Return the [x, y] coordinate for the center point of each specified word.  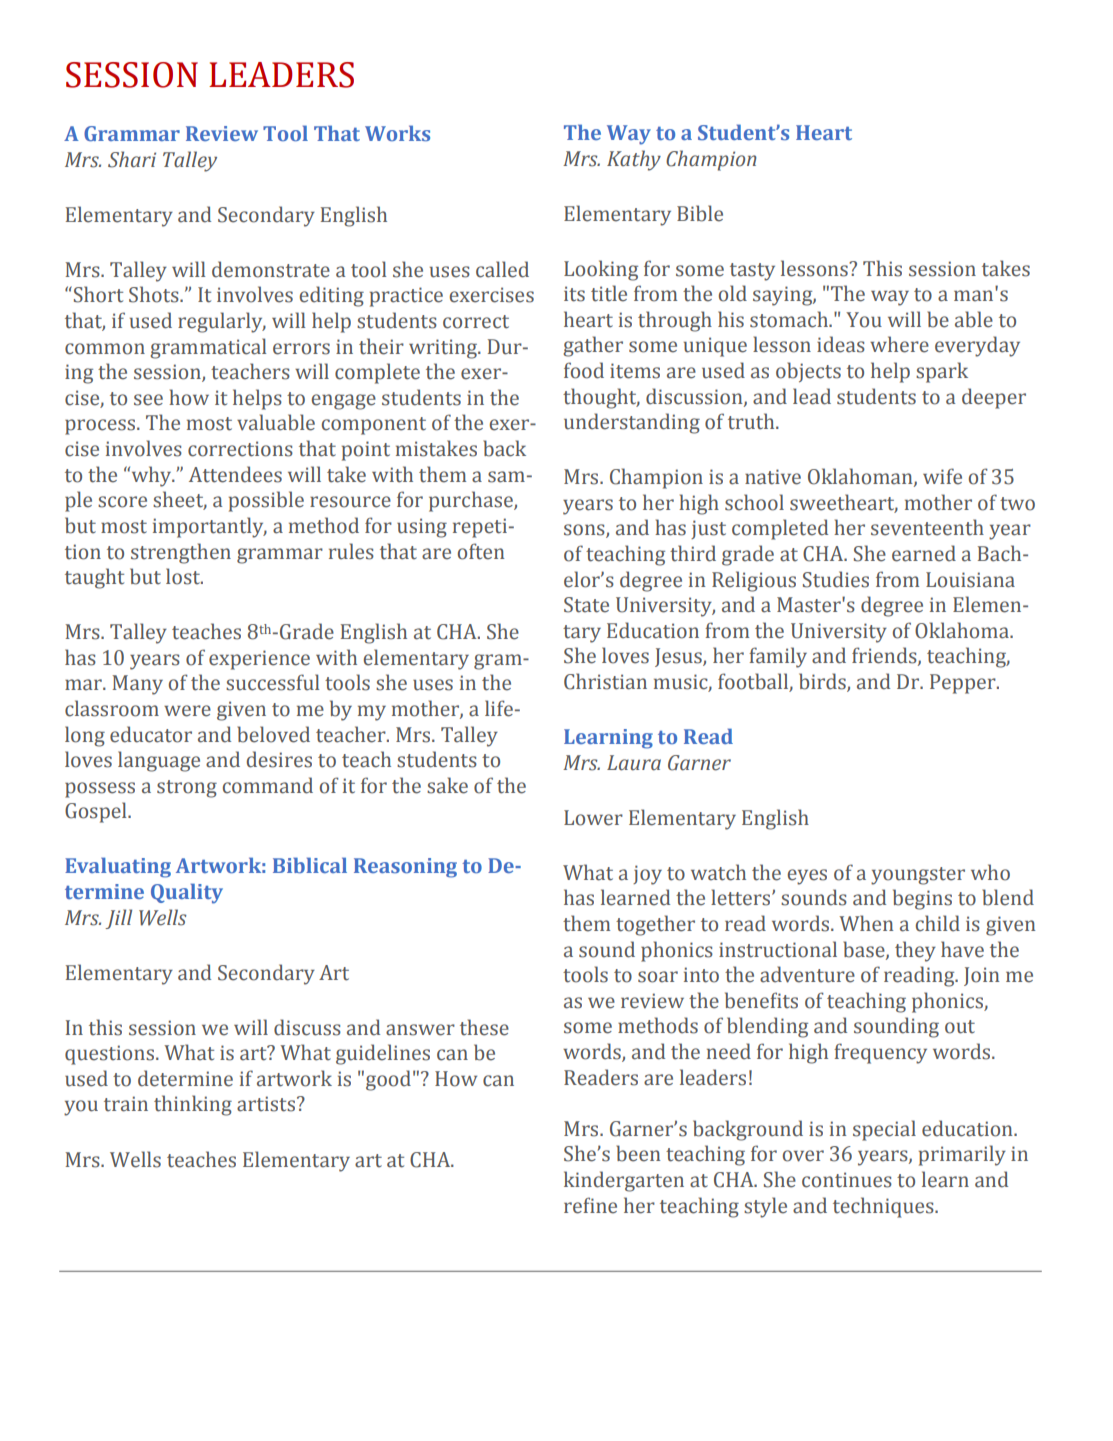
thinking [193, 1105]
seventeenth [927, 527]
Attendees [235, 474]
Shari [132, 159]
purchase [472, 501]
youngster [918, 876]
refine [590, 1205]
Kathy [634, 160]
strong [187, 789]
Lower [593, 818]
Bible [700, 213]
